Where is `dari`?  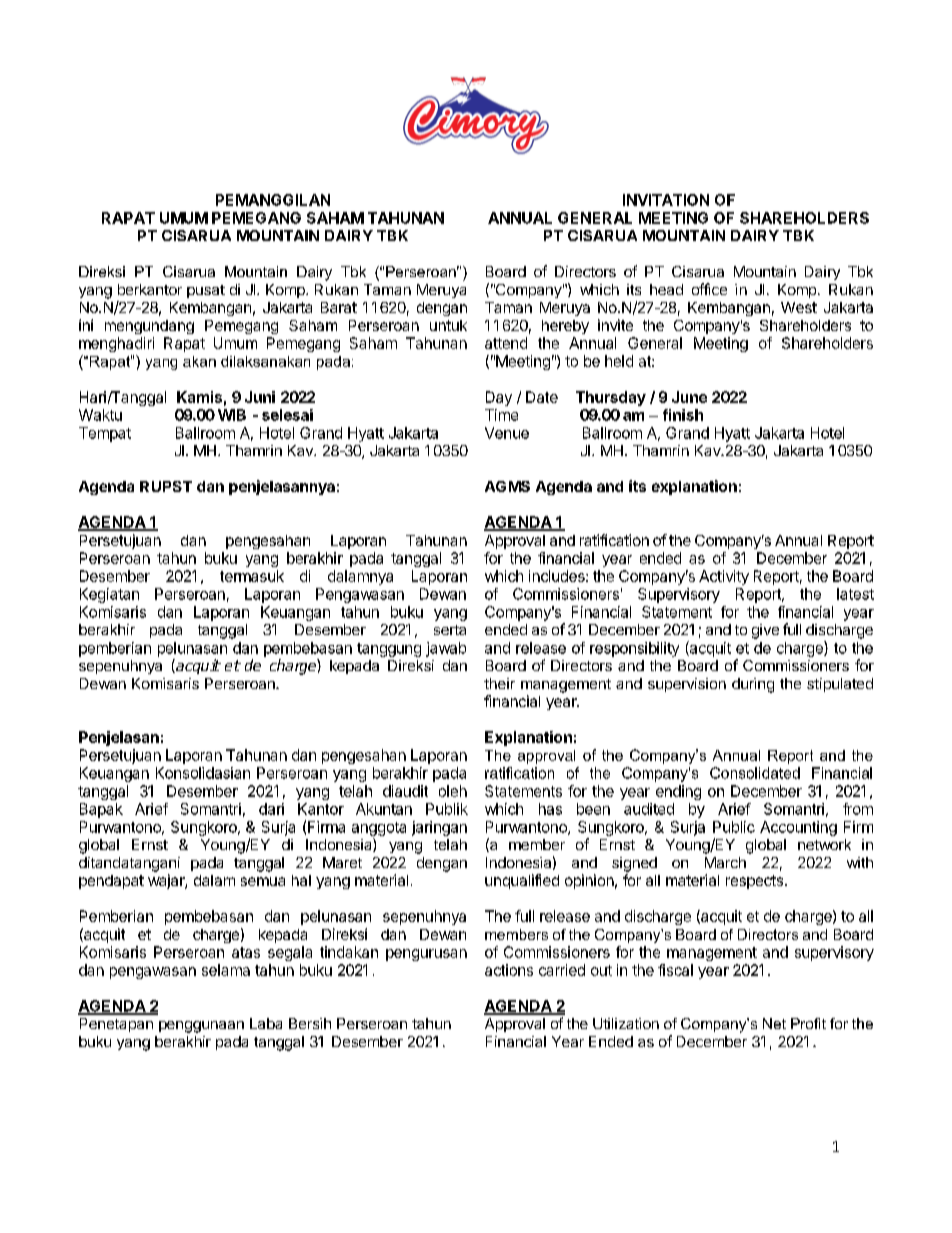
dari is located at coordinates (271, 809).
